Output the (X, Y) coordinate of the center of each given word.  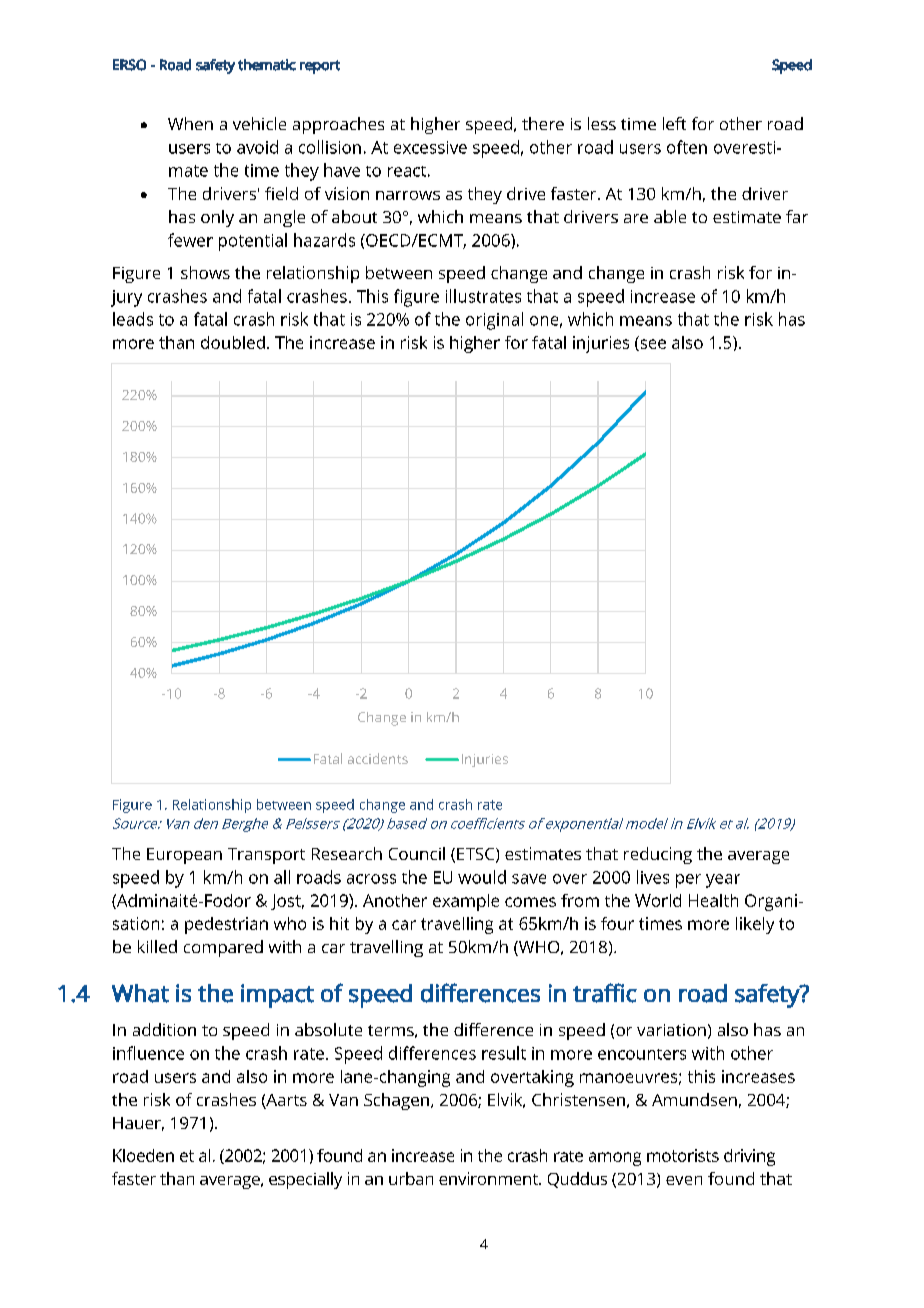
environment (489, 1178)
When (190, 123)
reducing (658, 855)
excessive (430, 147)
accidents (378, 758)
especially (305, 1180)
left (674, 123)
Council (417, 853)
